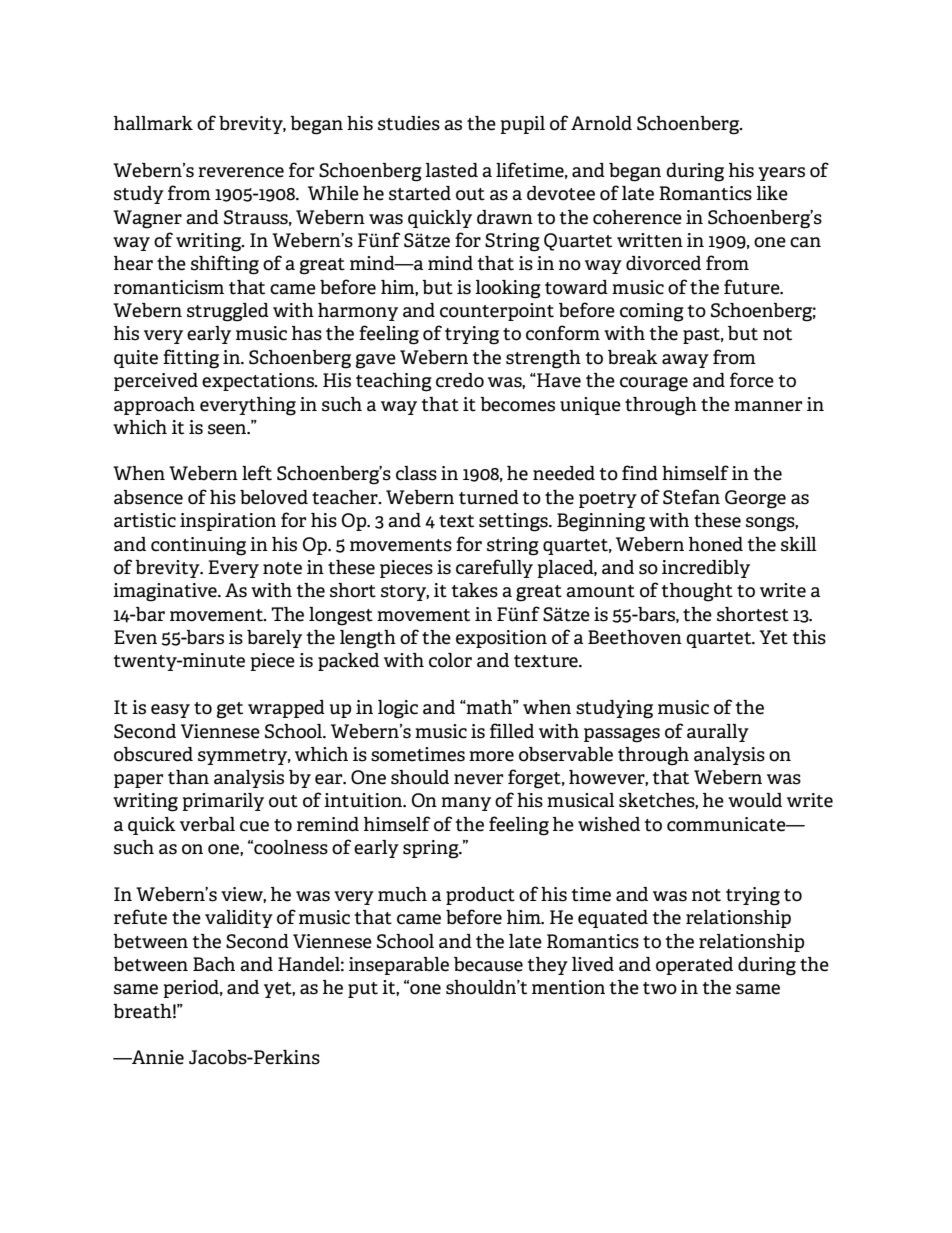 The height and width of the document is (1233, 952). Describe the element at coordinates (752, 380) in the document. I see `force` at that location.
